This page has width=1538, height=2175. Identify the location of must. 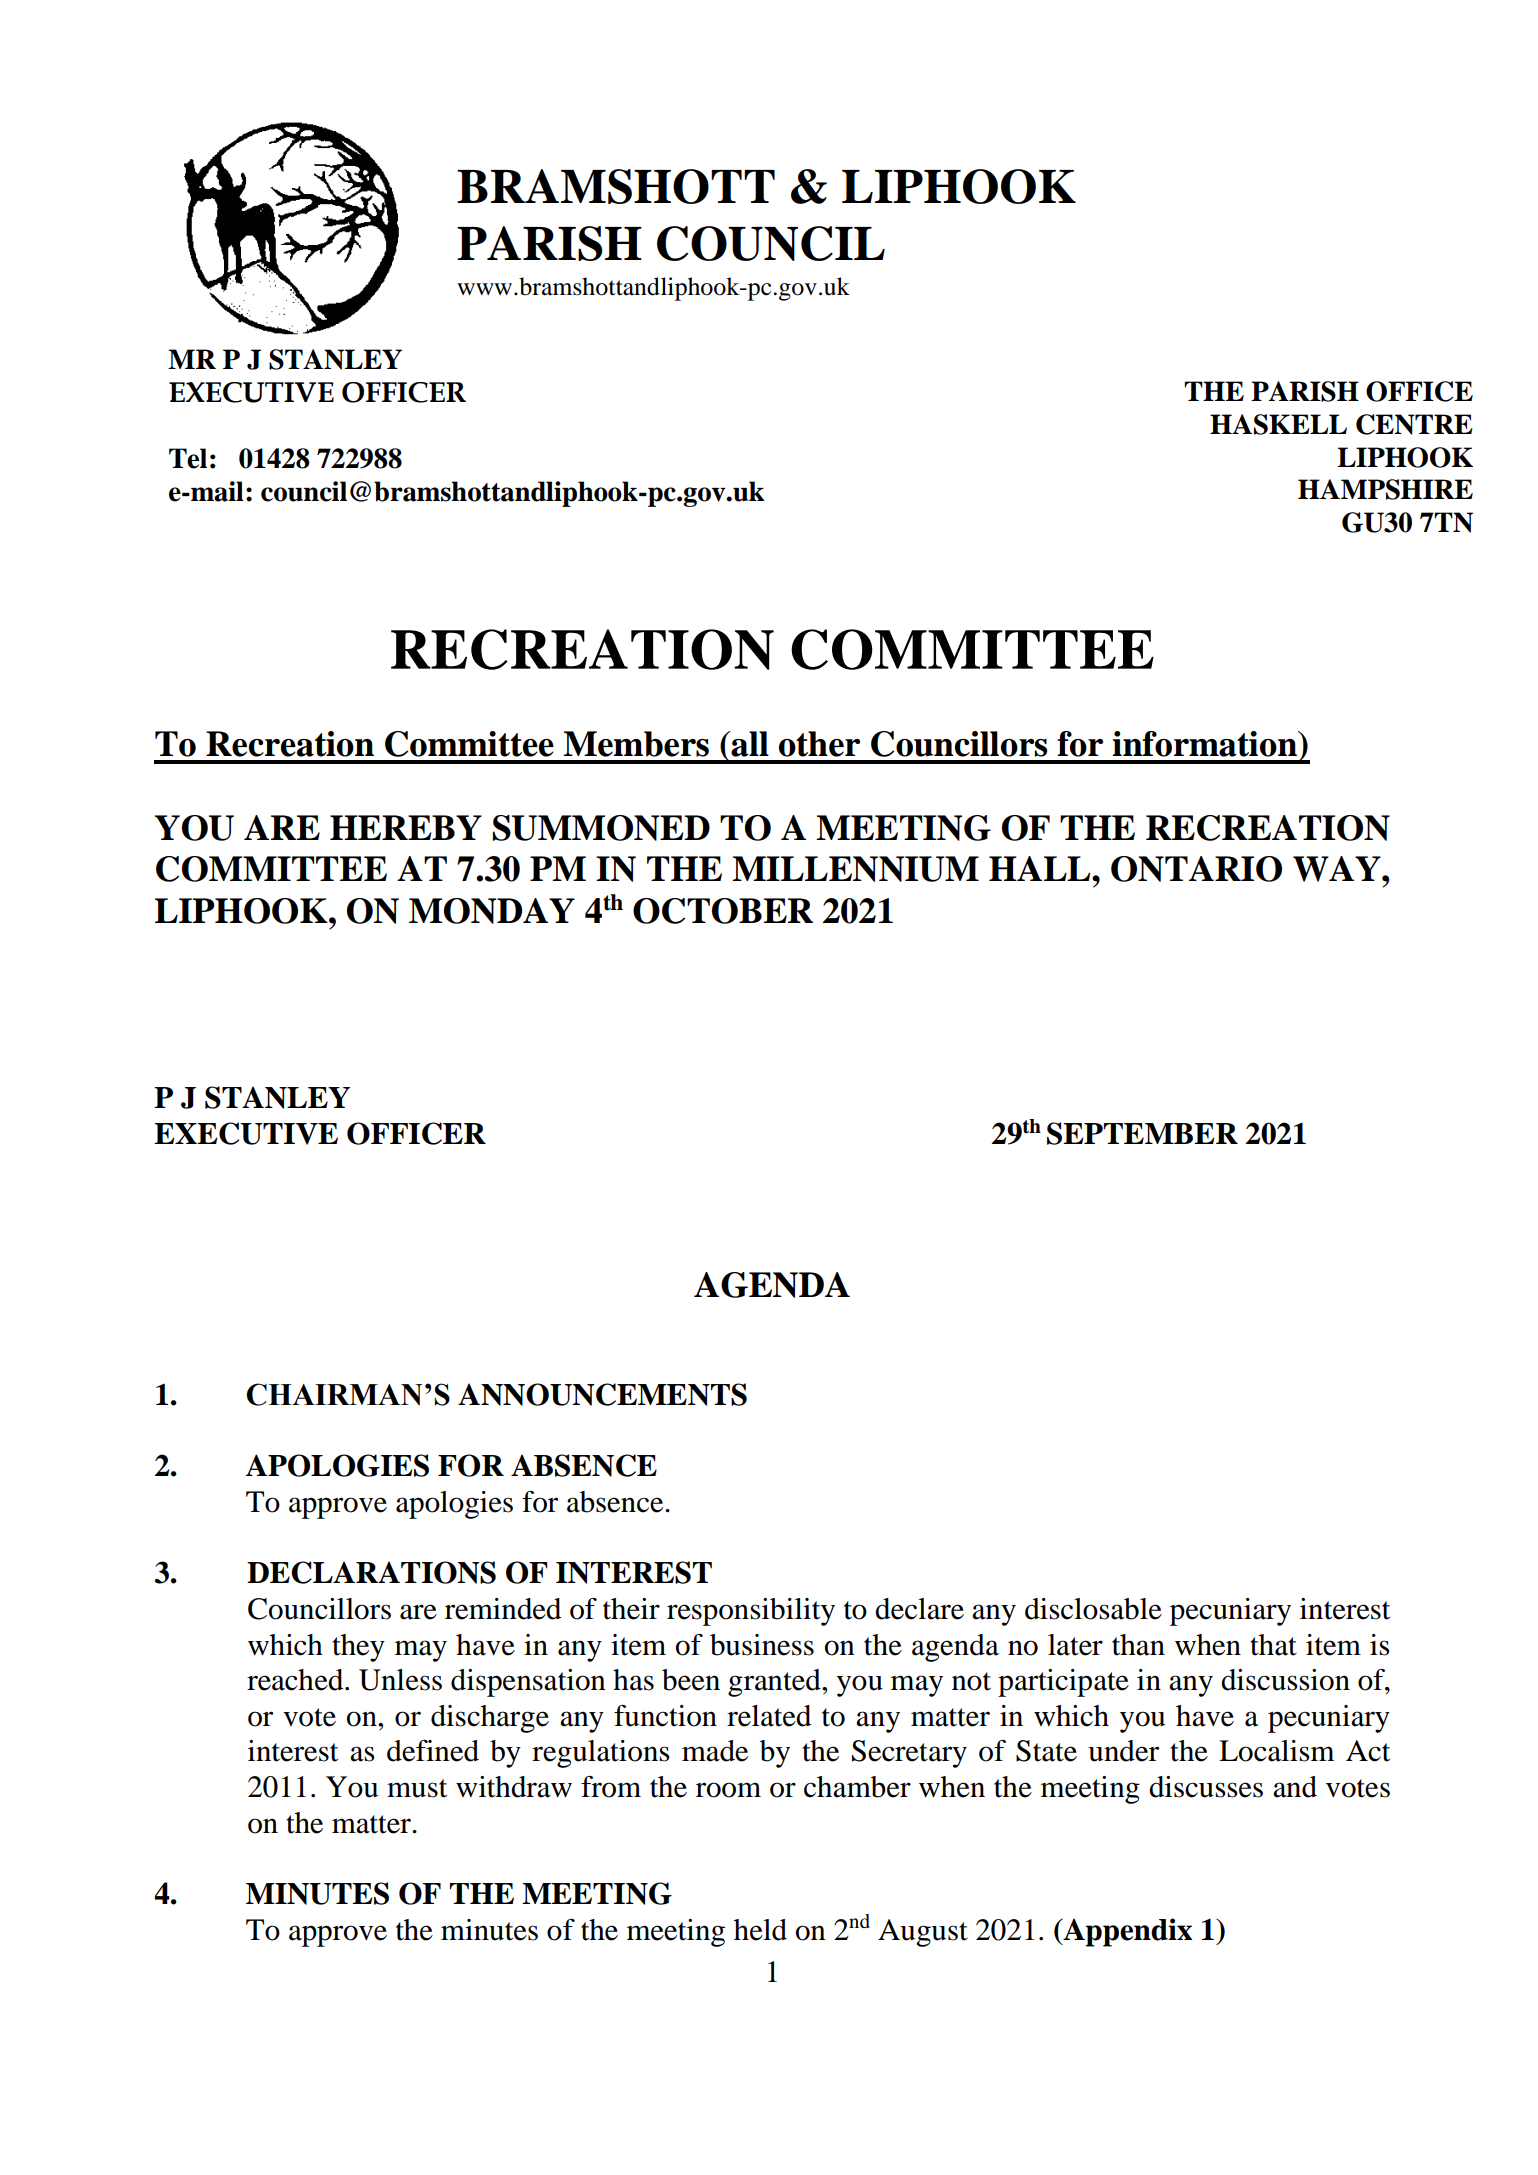
(417, 1788).
